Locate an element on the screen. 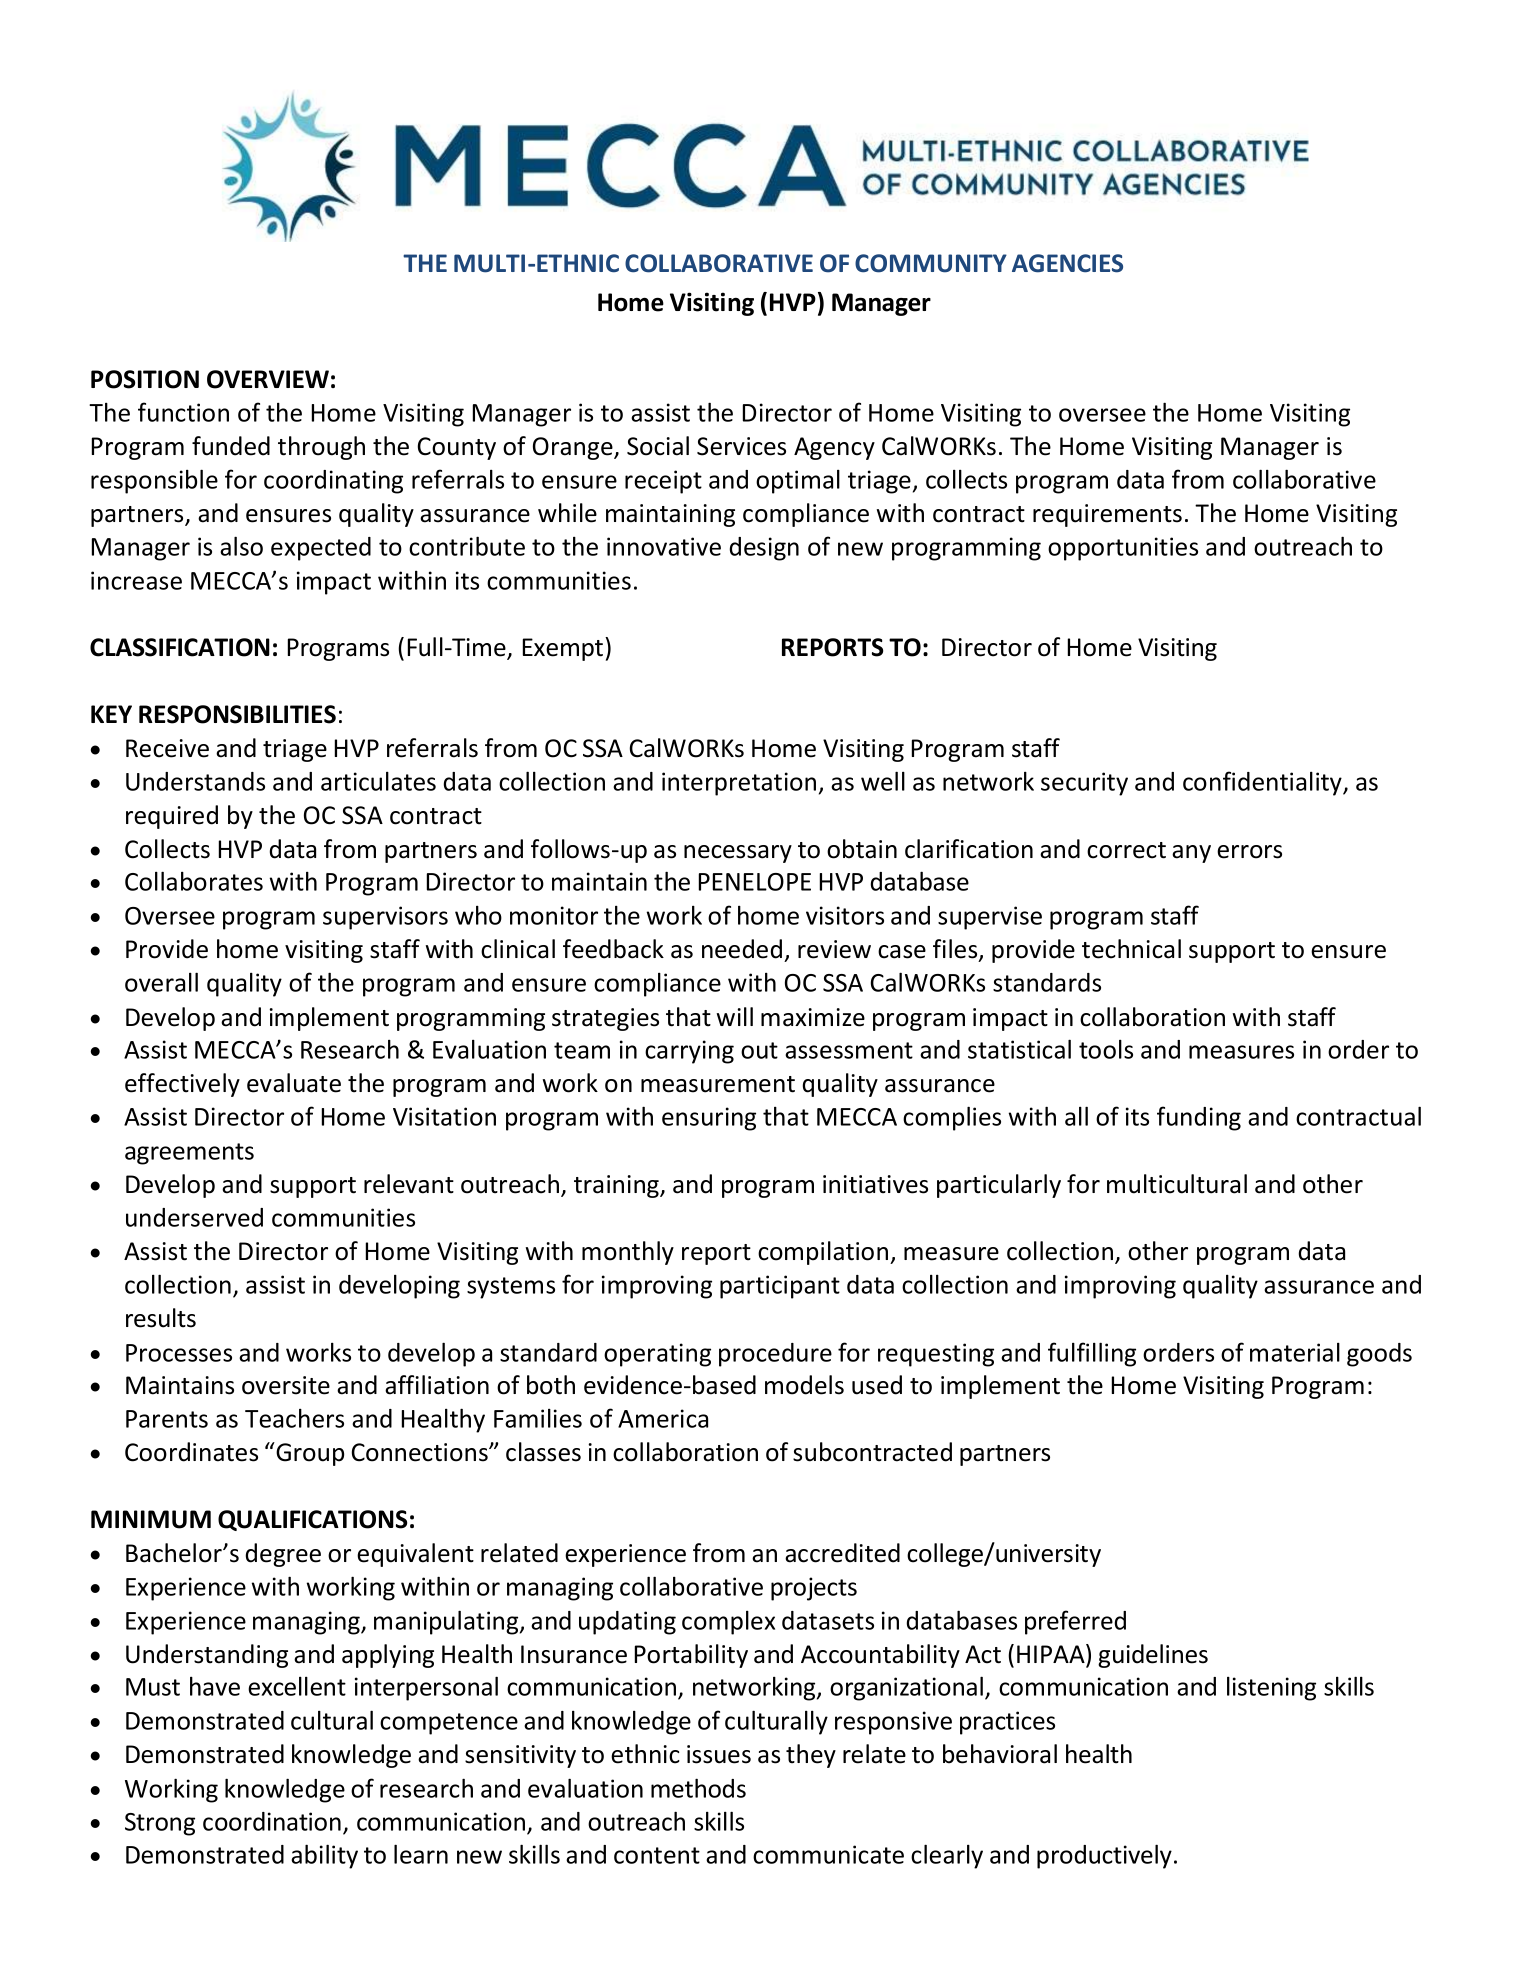 The image size is (1528, 1978). coordination is located at coordinates (272, 1821).
